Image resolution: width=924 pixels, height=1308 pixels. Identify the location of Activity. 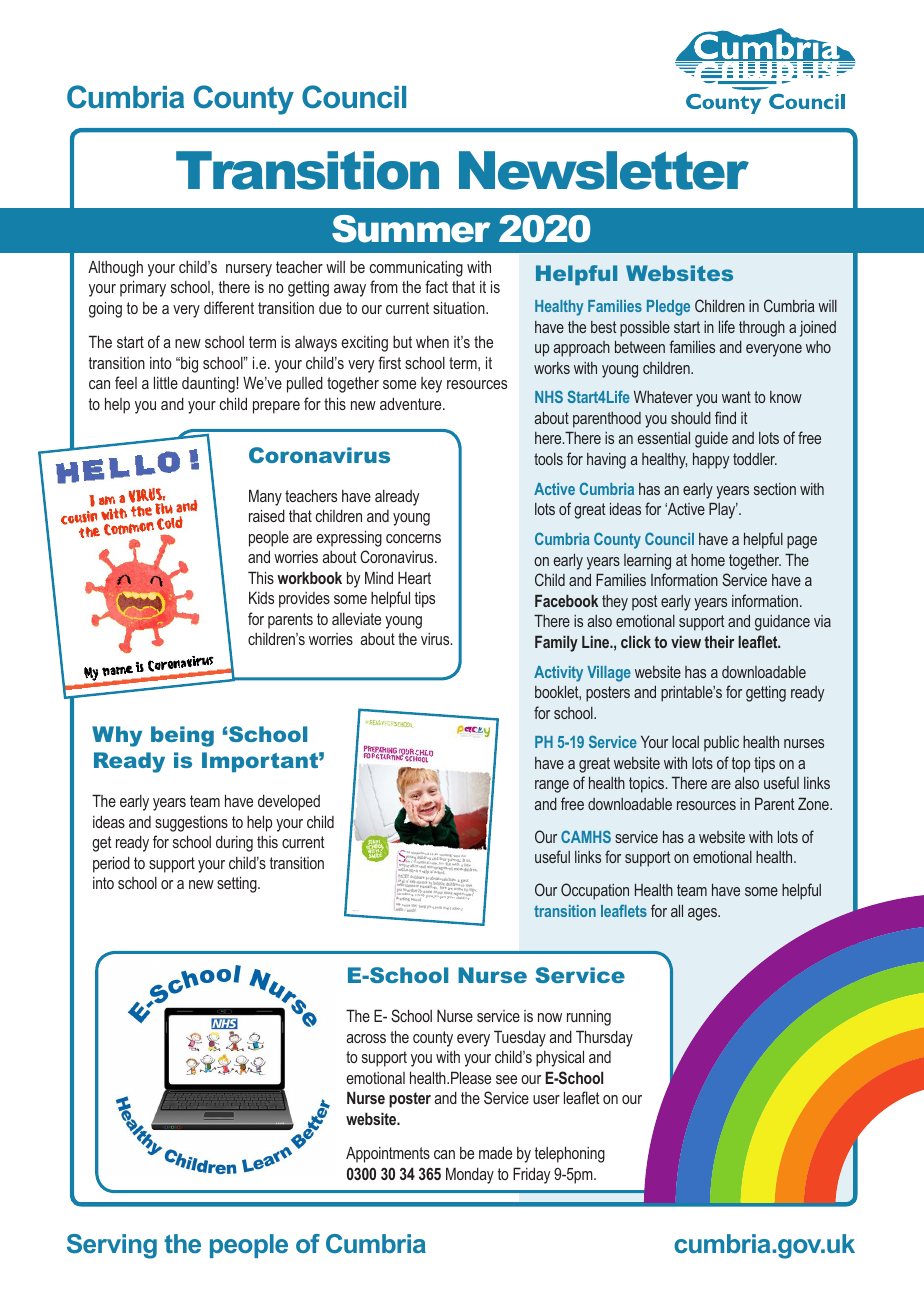
(558, 674).
